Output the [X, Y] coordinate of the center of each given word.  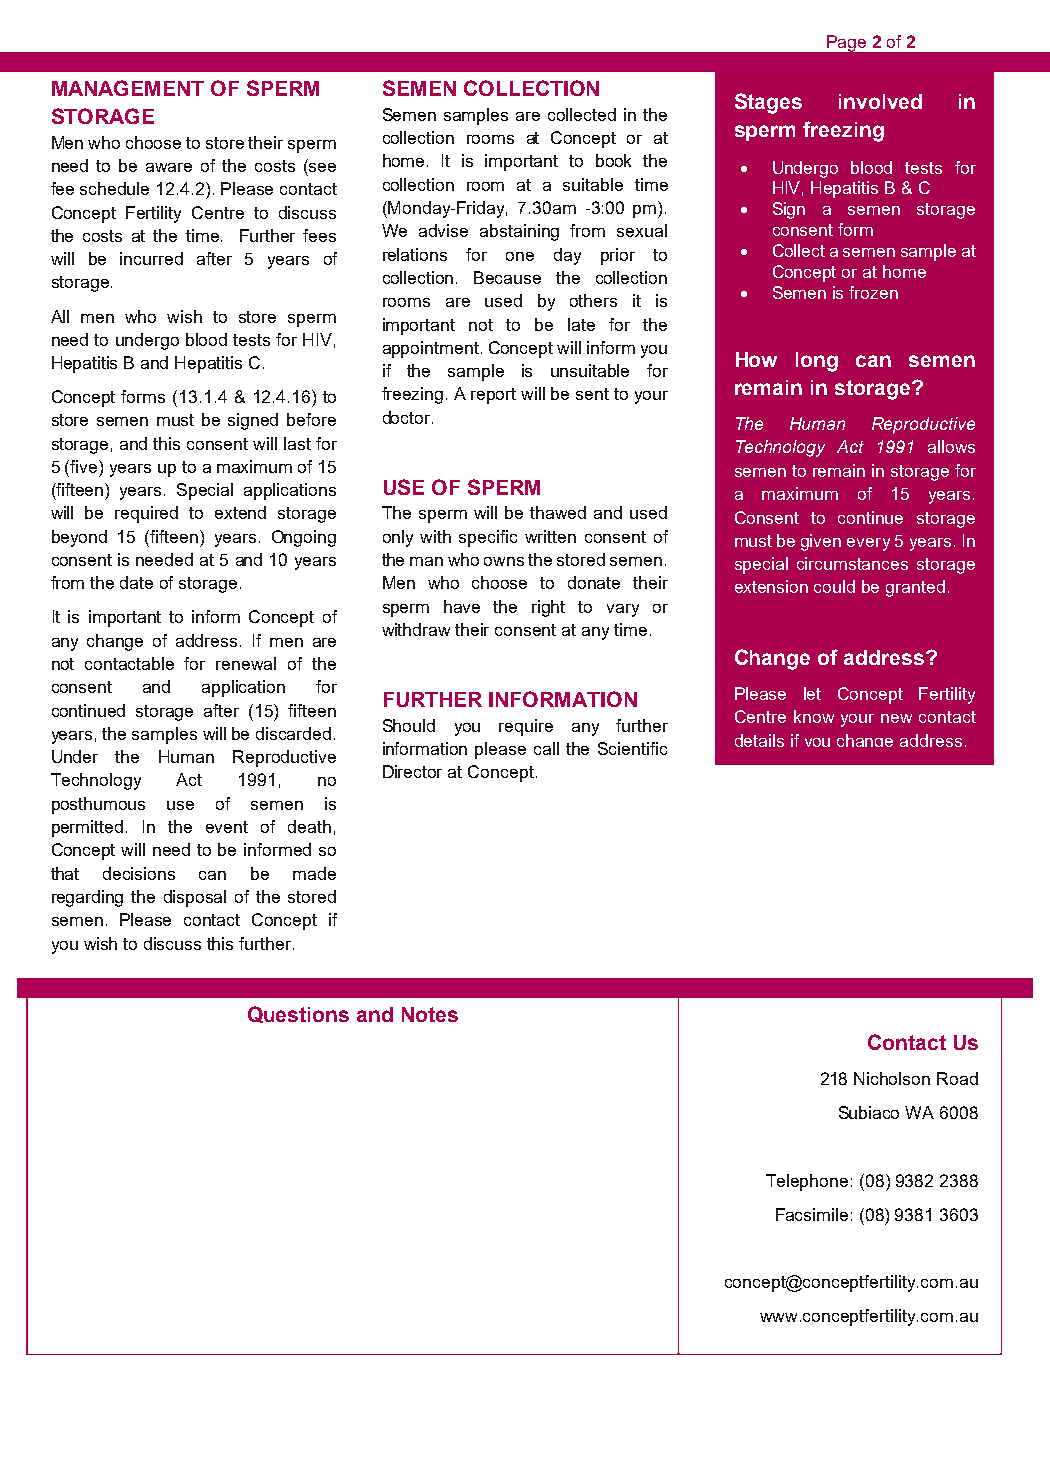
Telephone [807, 1182]
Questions [298, 1014]
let [812, 693]
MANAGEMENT [128, 88]
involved [880, 101]
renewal [246, 663]
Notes [430, 1014]
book [613, 160]
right [548, 608]
